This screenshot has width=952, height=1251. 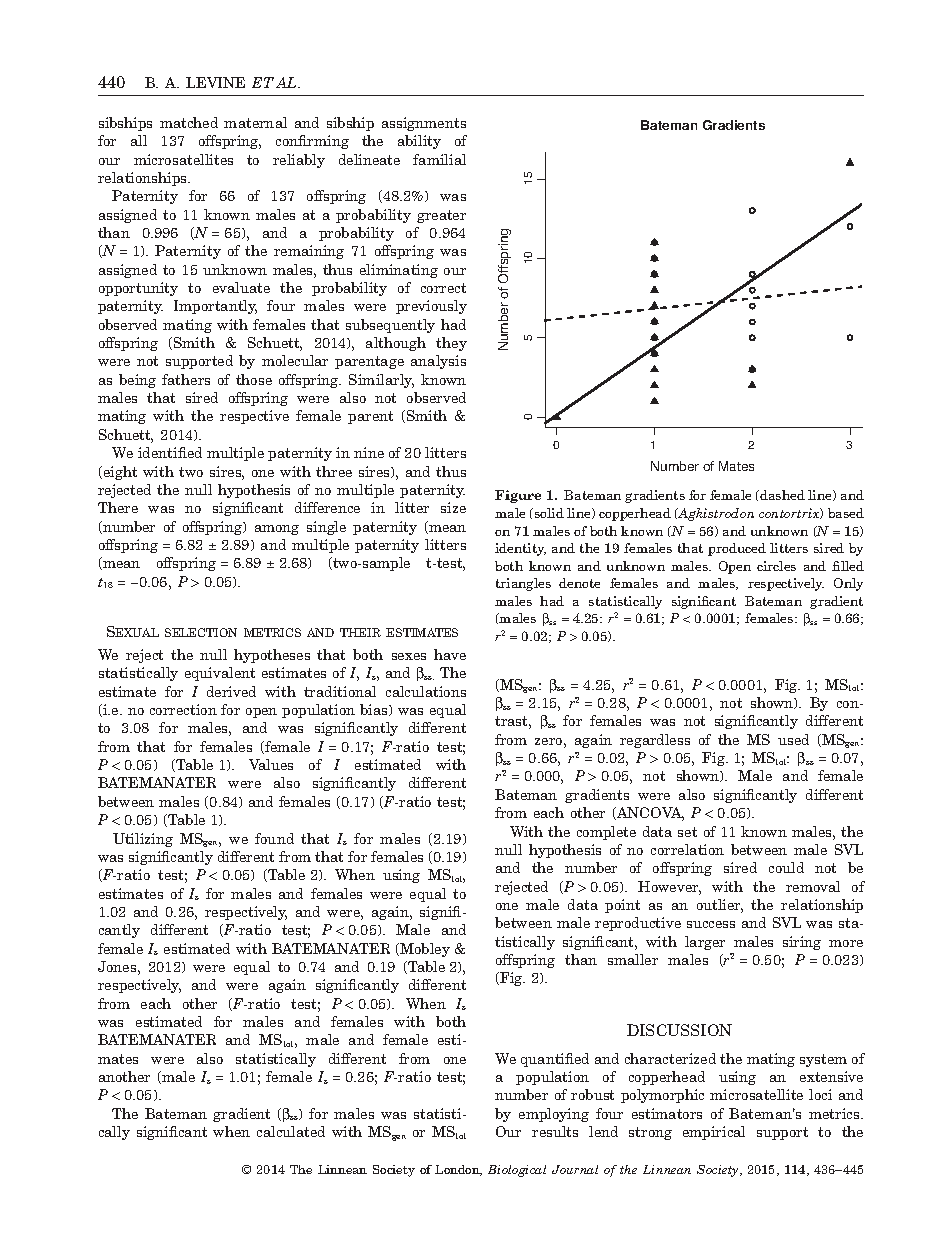 What do you see at coordinates (424, 124) in the screenshot?
I see `assignments` at bounding box center [424, 124].
